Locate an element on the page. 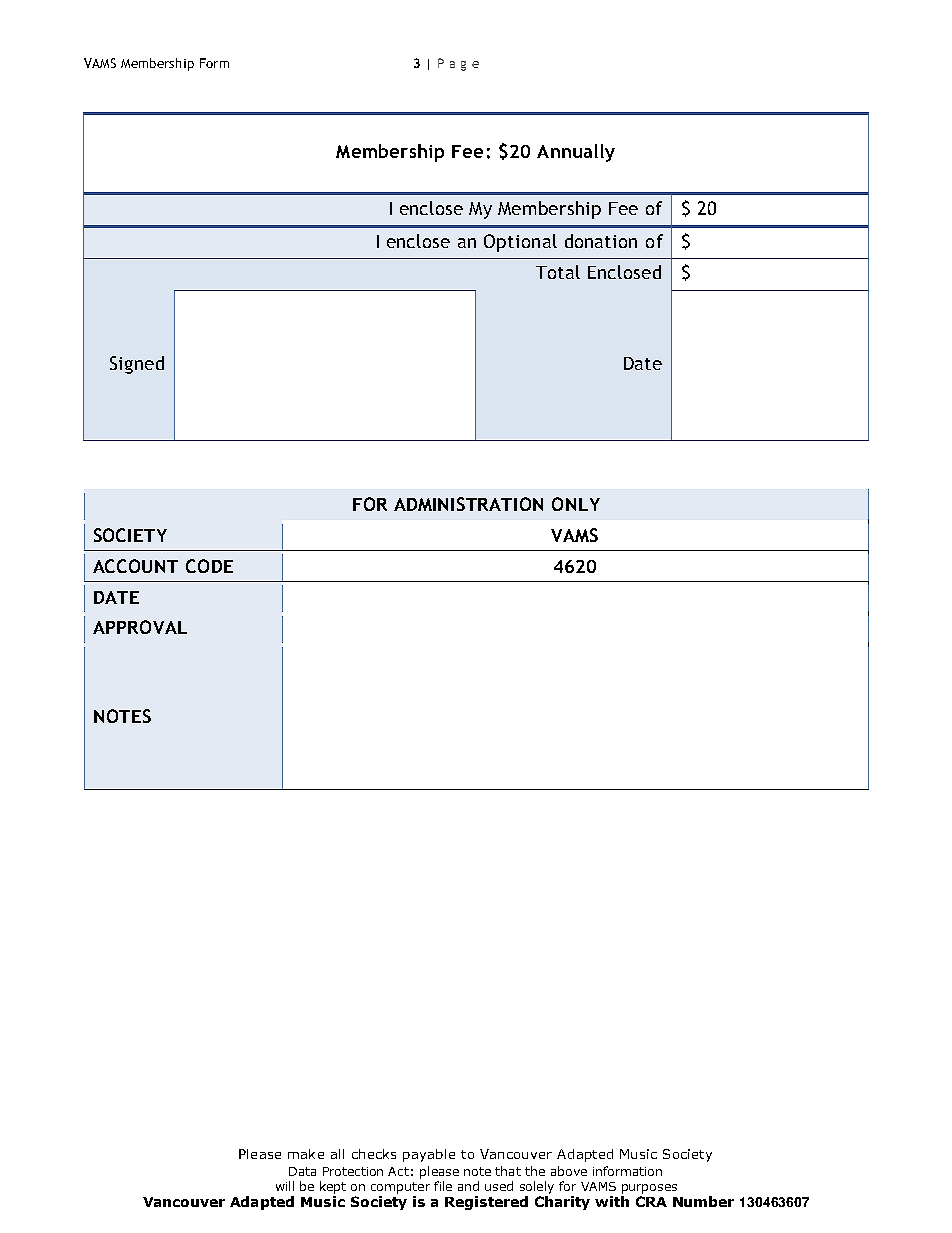 Image resolution: width=952 pixels, height=1233 pixels. payable is located at coordinates (429, 1155).
